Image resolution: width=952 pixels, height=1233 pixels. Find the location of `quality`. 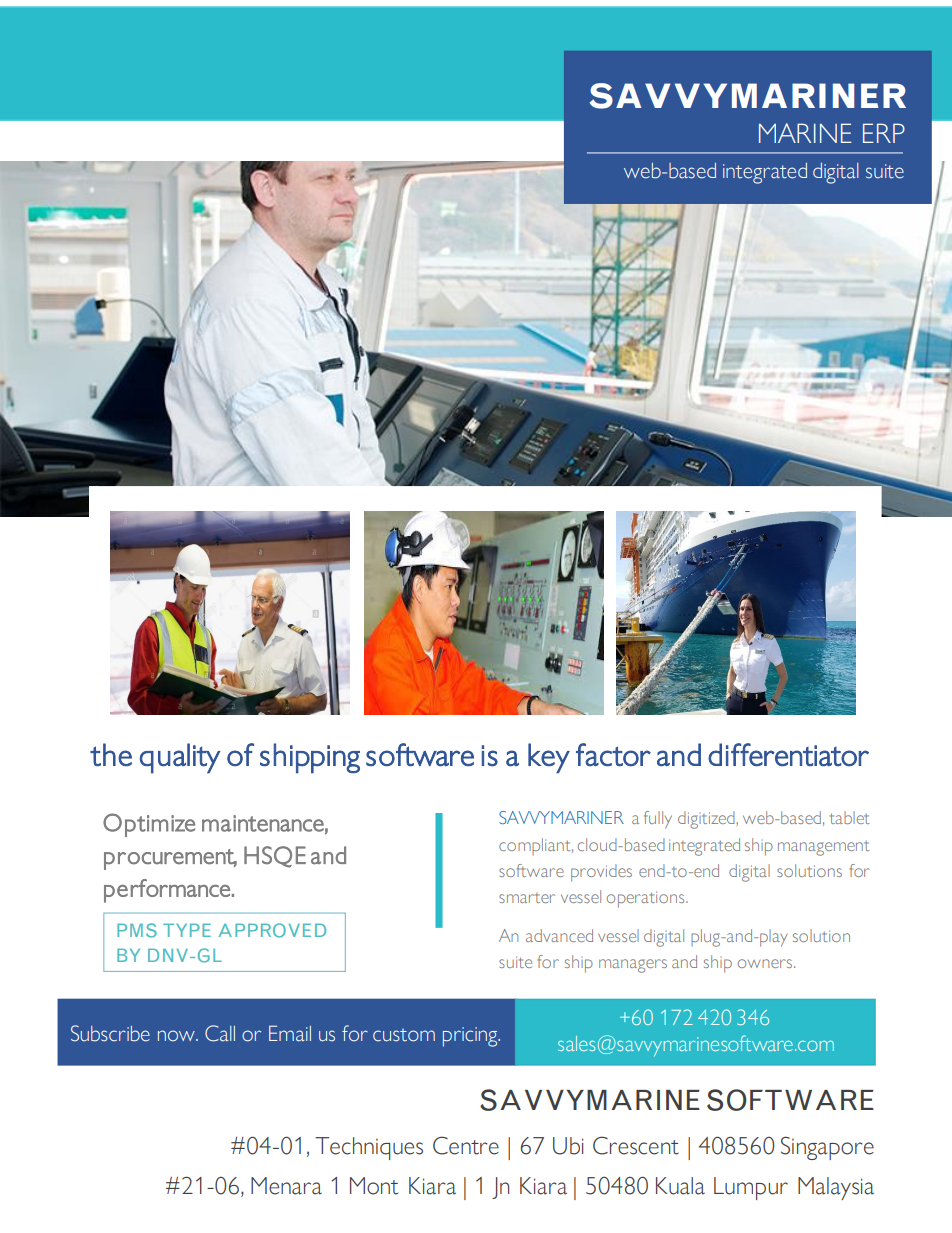

quality is located at coordinates (180, 758).
